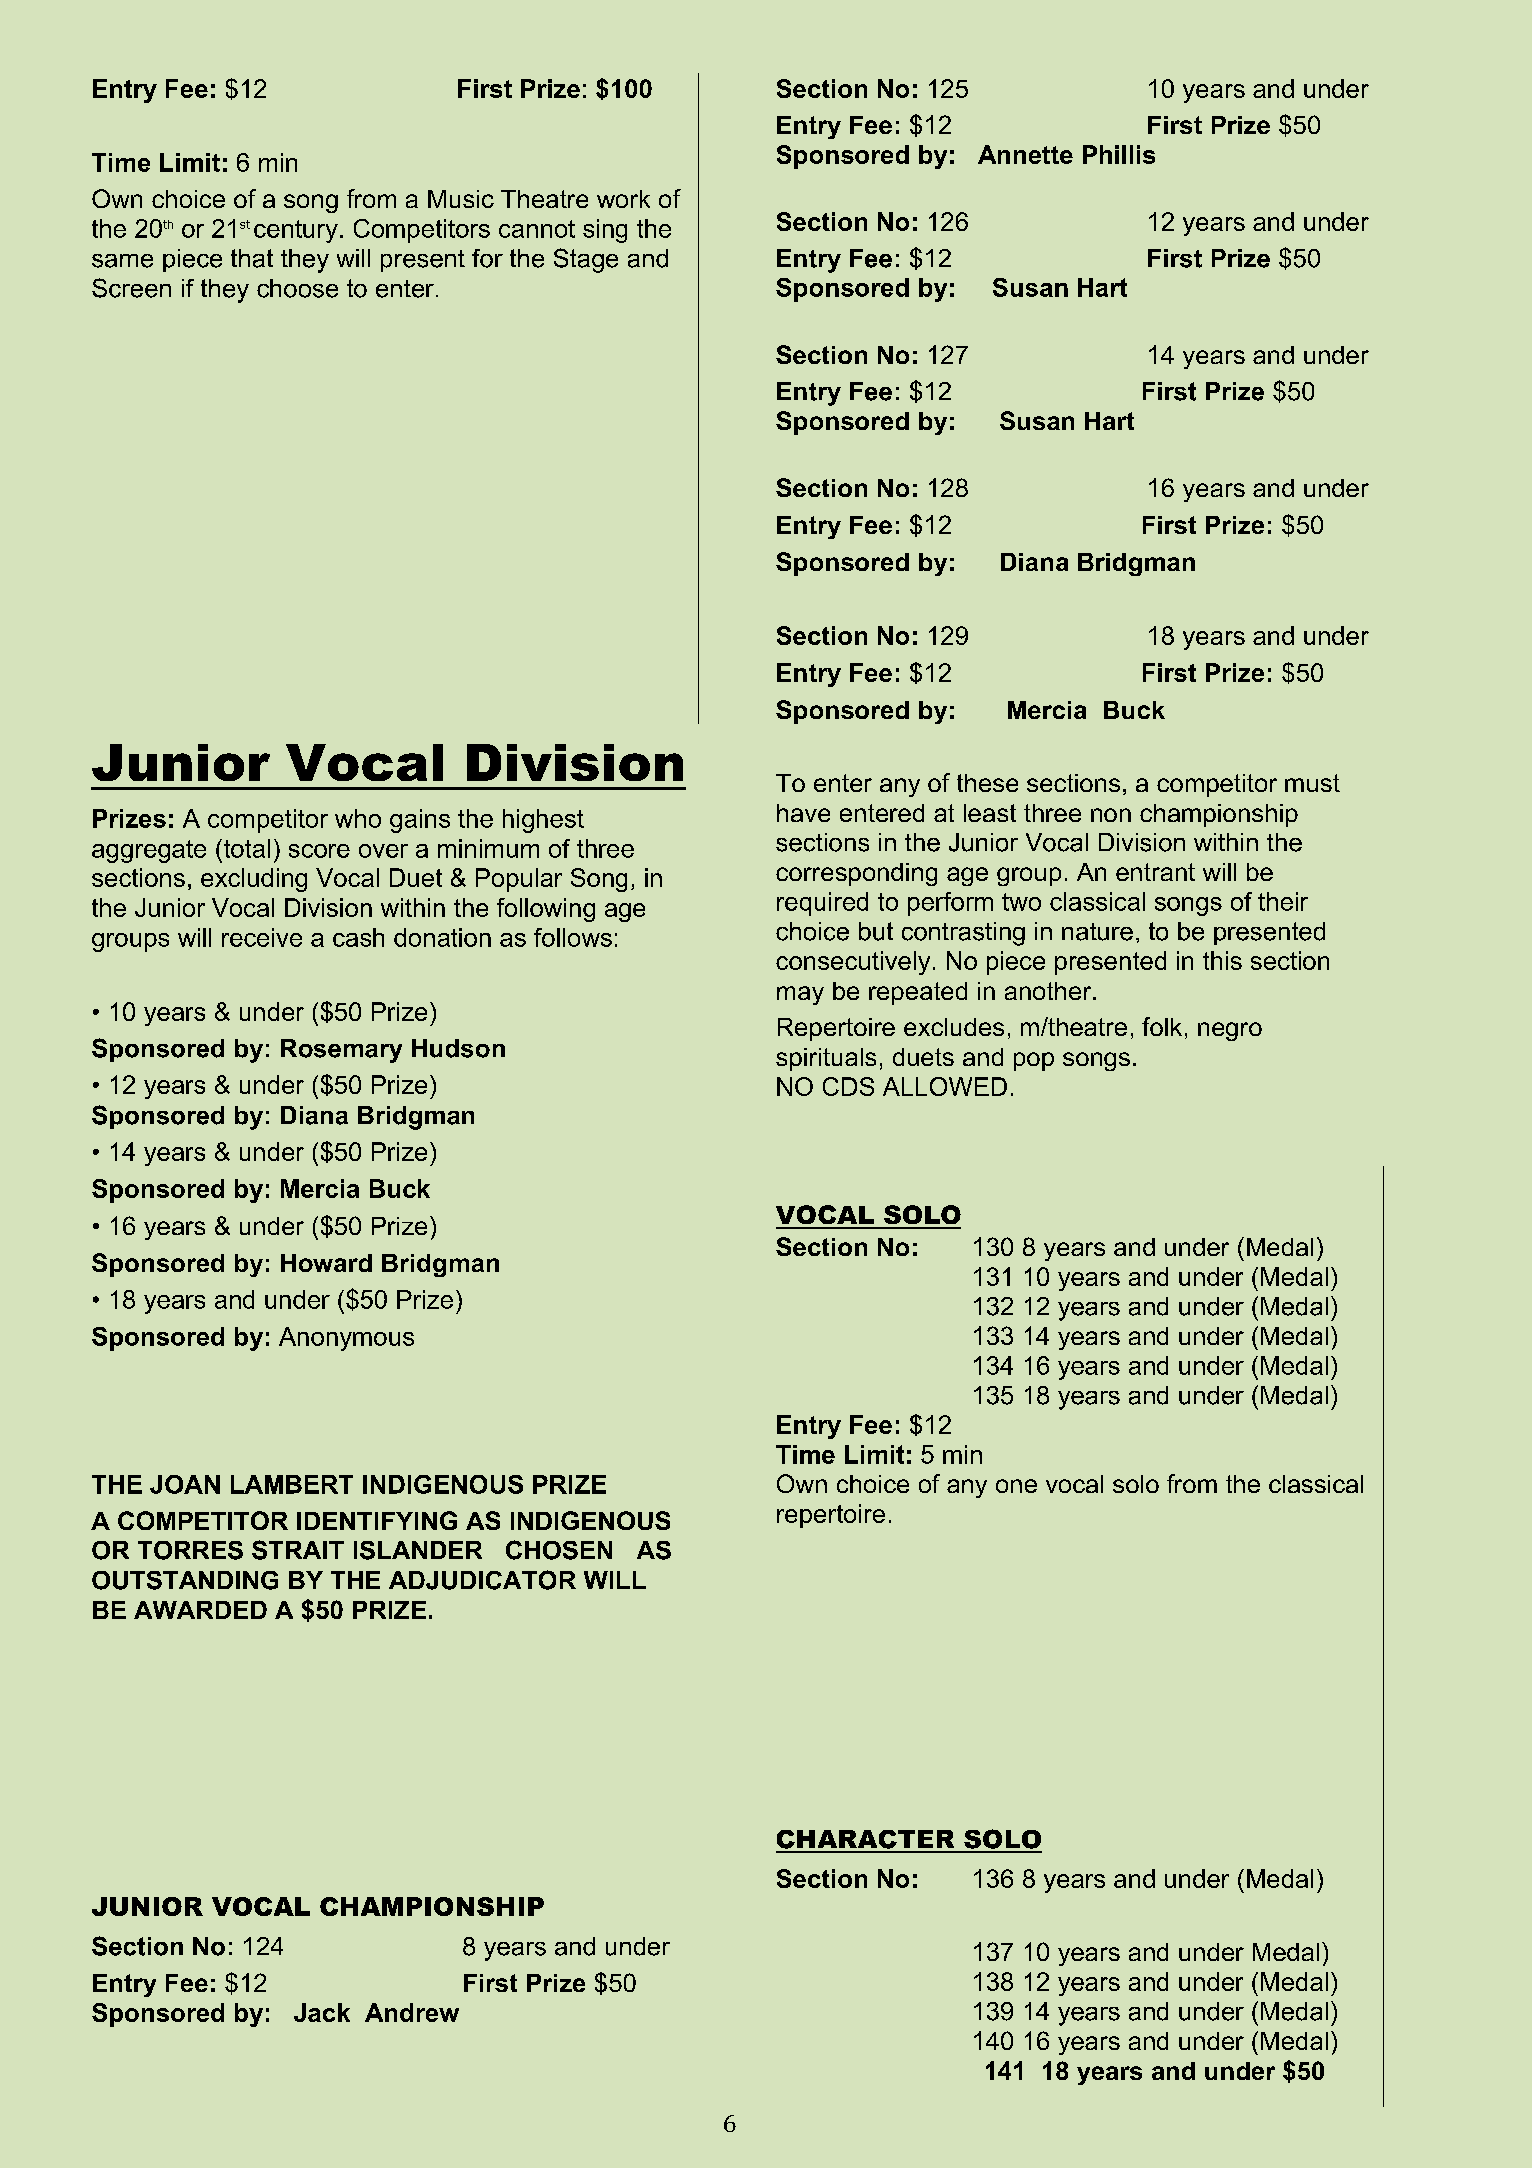 The width and height of the document is (1532, 2168). What do you see at coordinates (412, 2012) in the document?
I see `Andrew` at bounding box center [412, 2012].
